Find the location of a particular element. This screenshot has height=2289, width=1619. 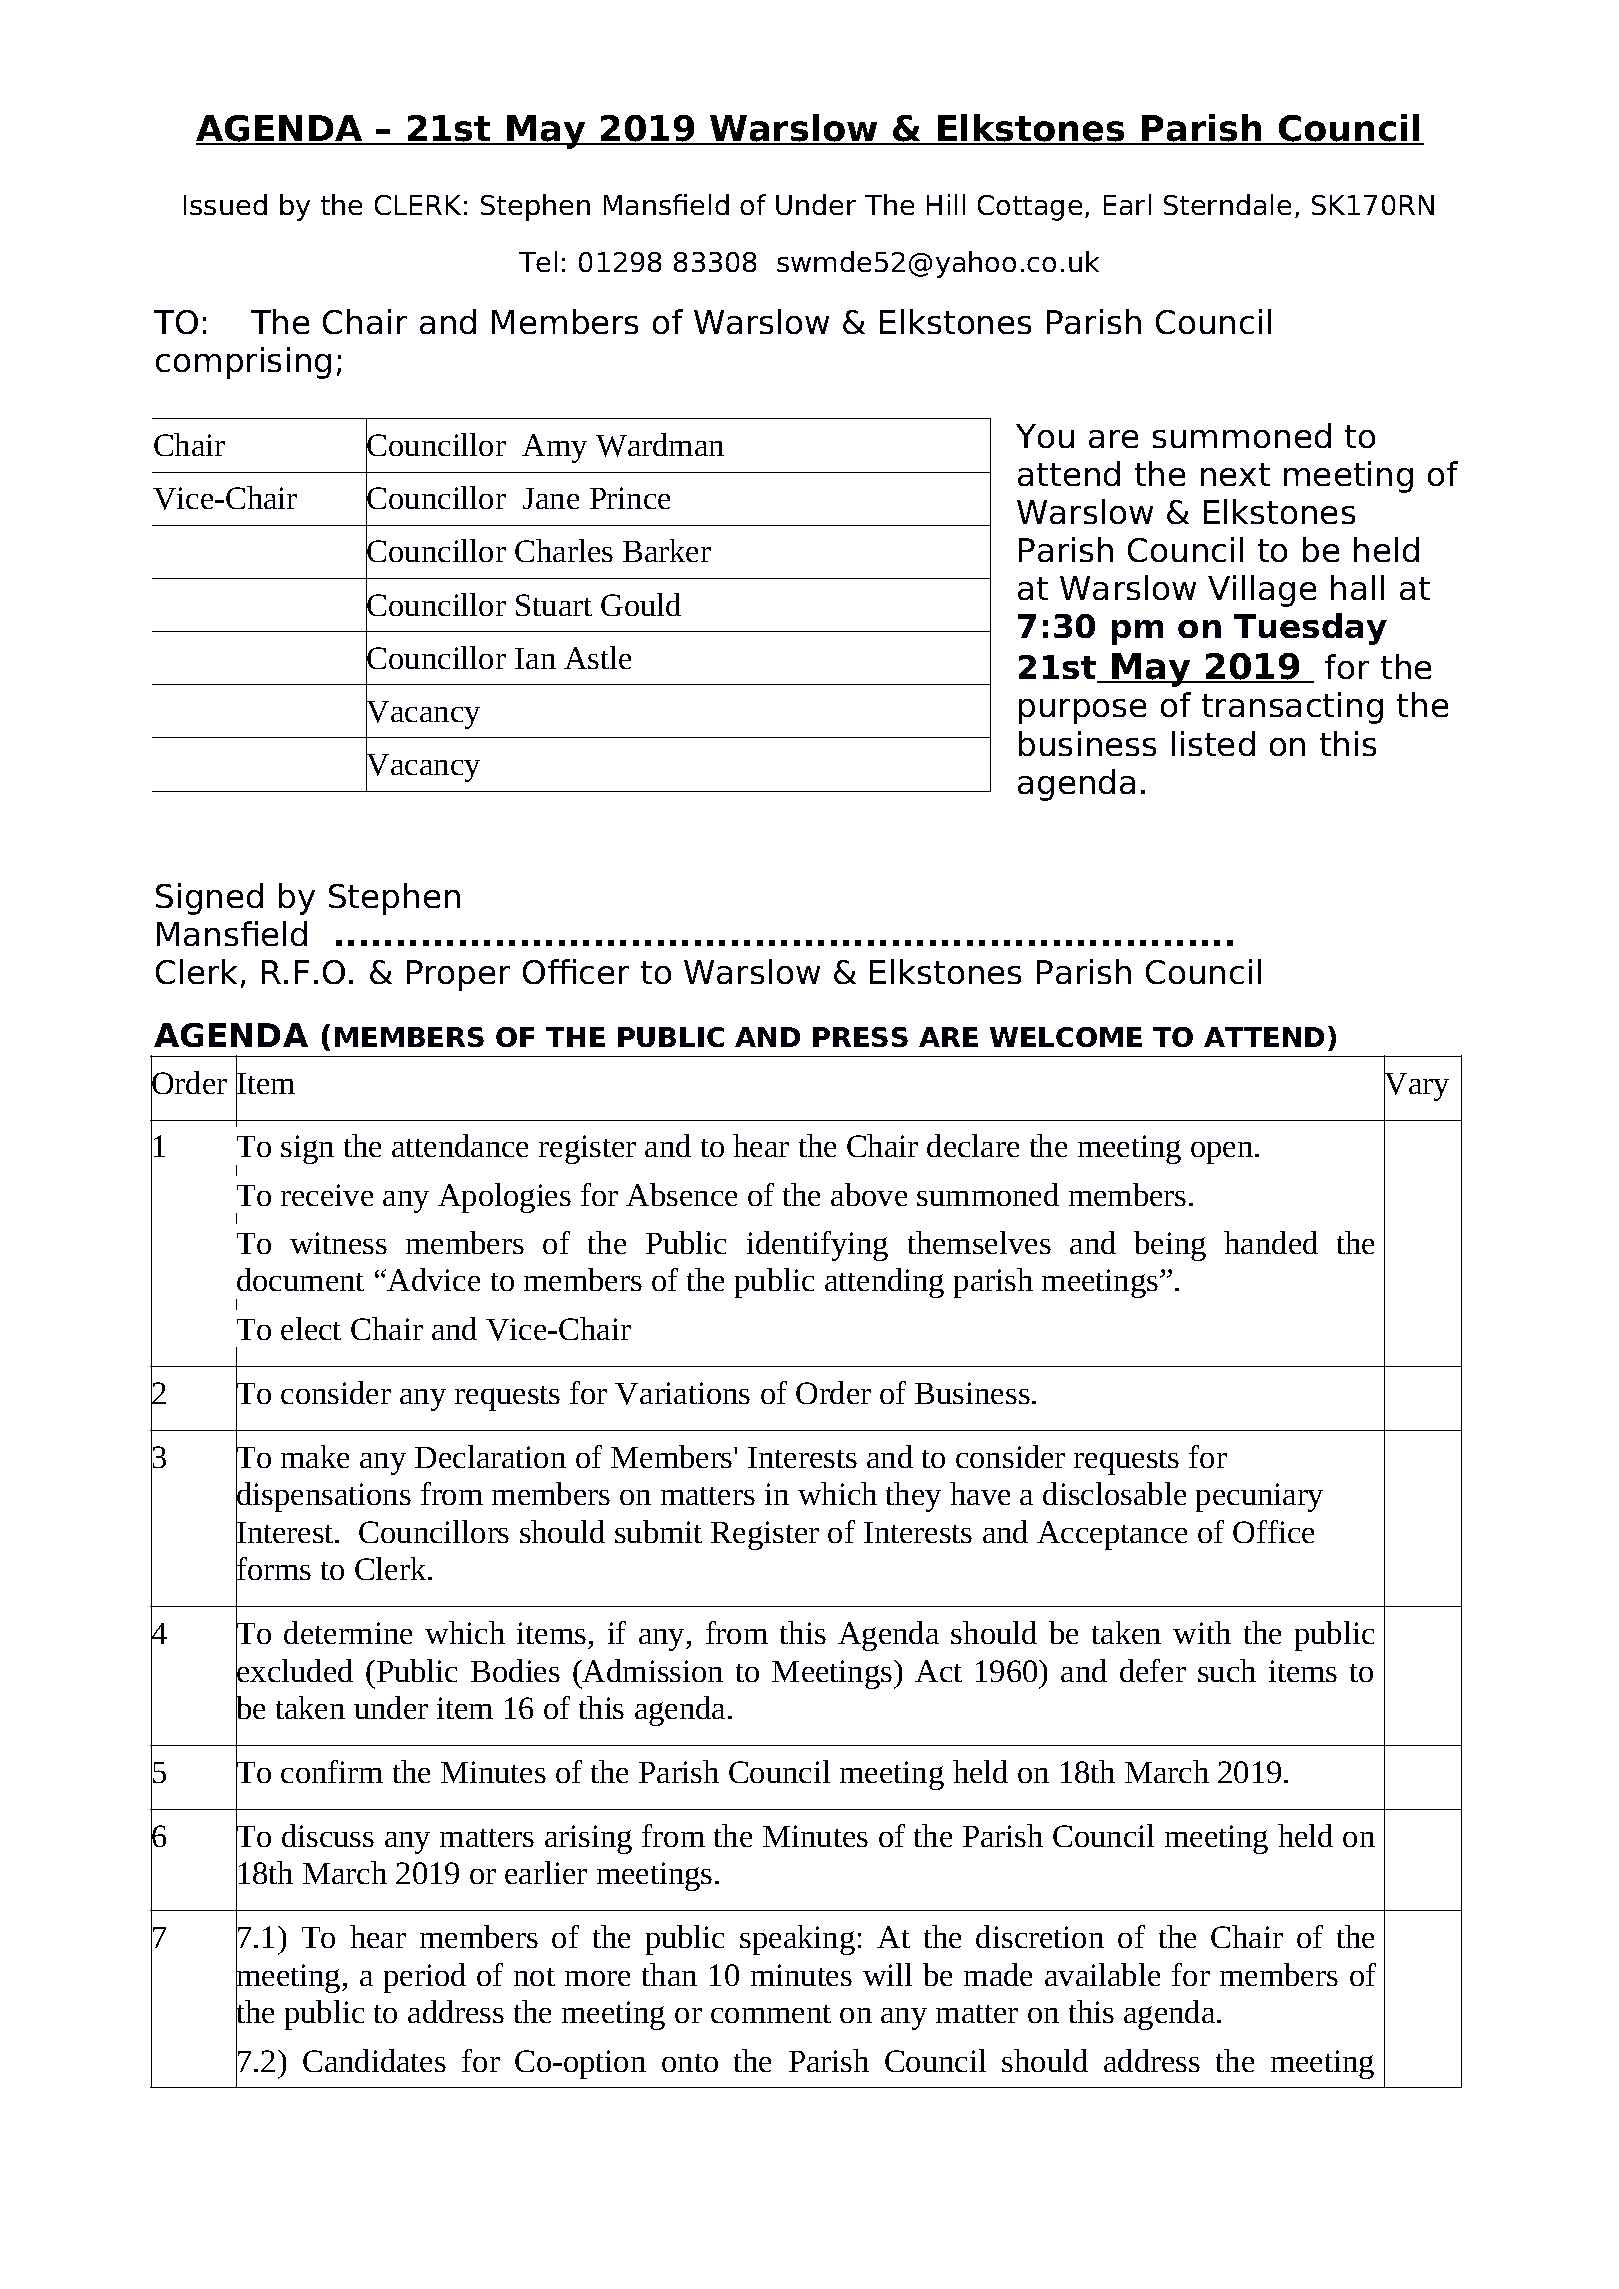

Hill is located at coordinates (946, 204).
